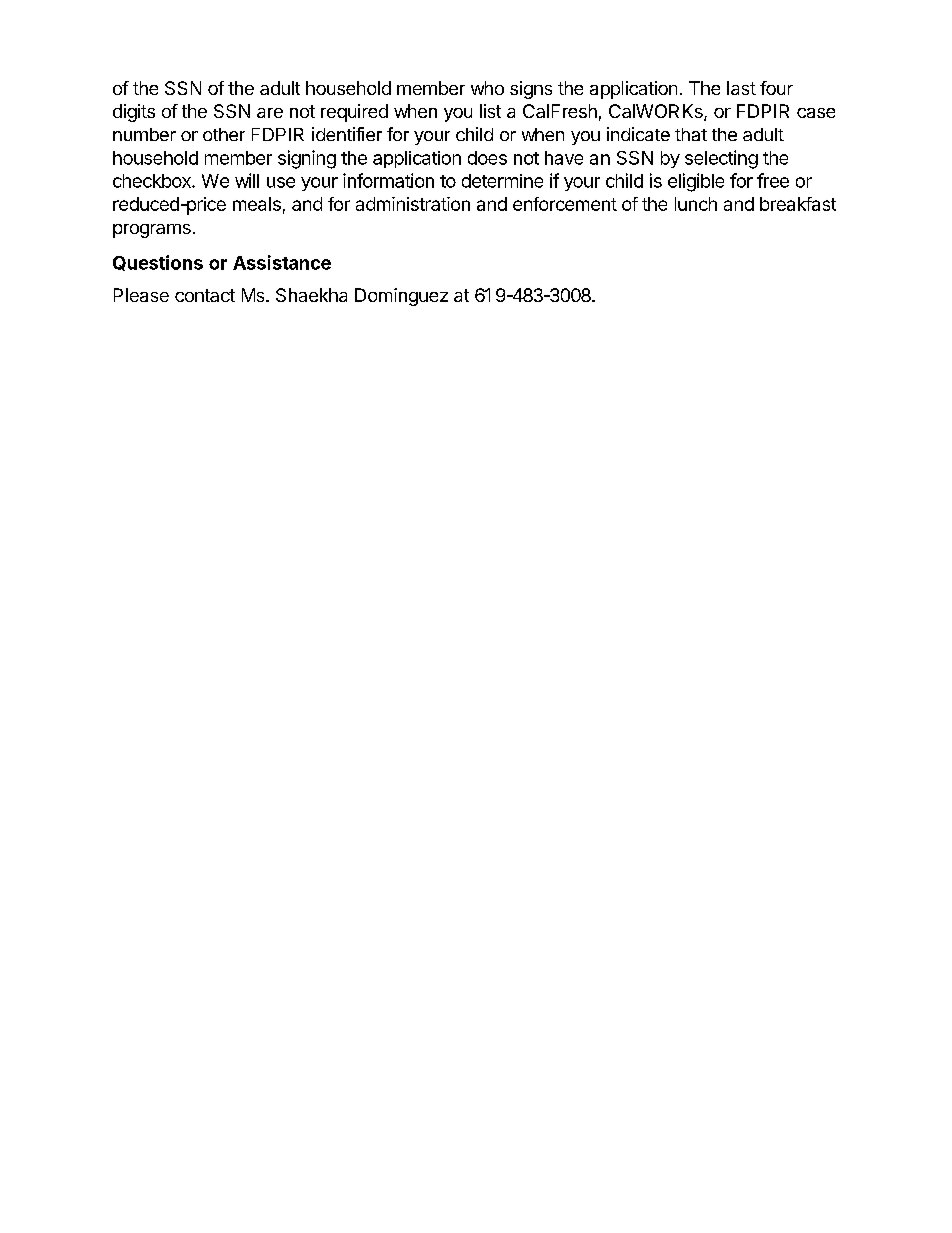 This screenshot has width=952, height=1233. I want to click on free, so click(773, 180).
